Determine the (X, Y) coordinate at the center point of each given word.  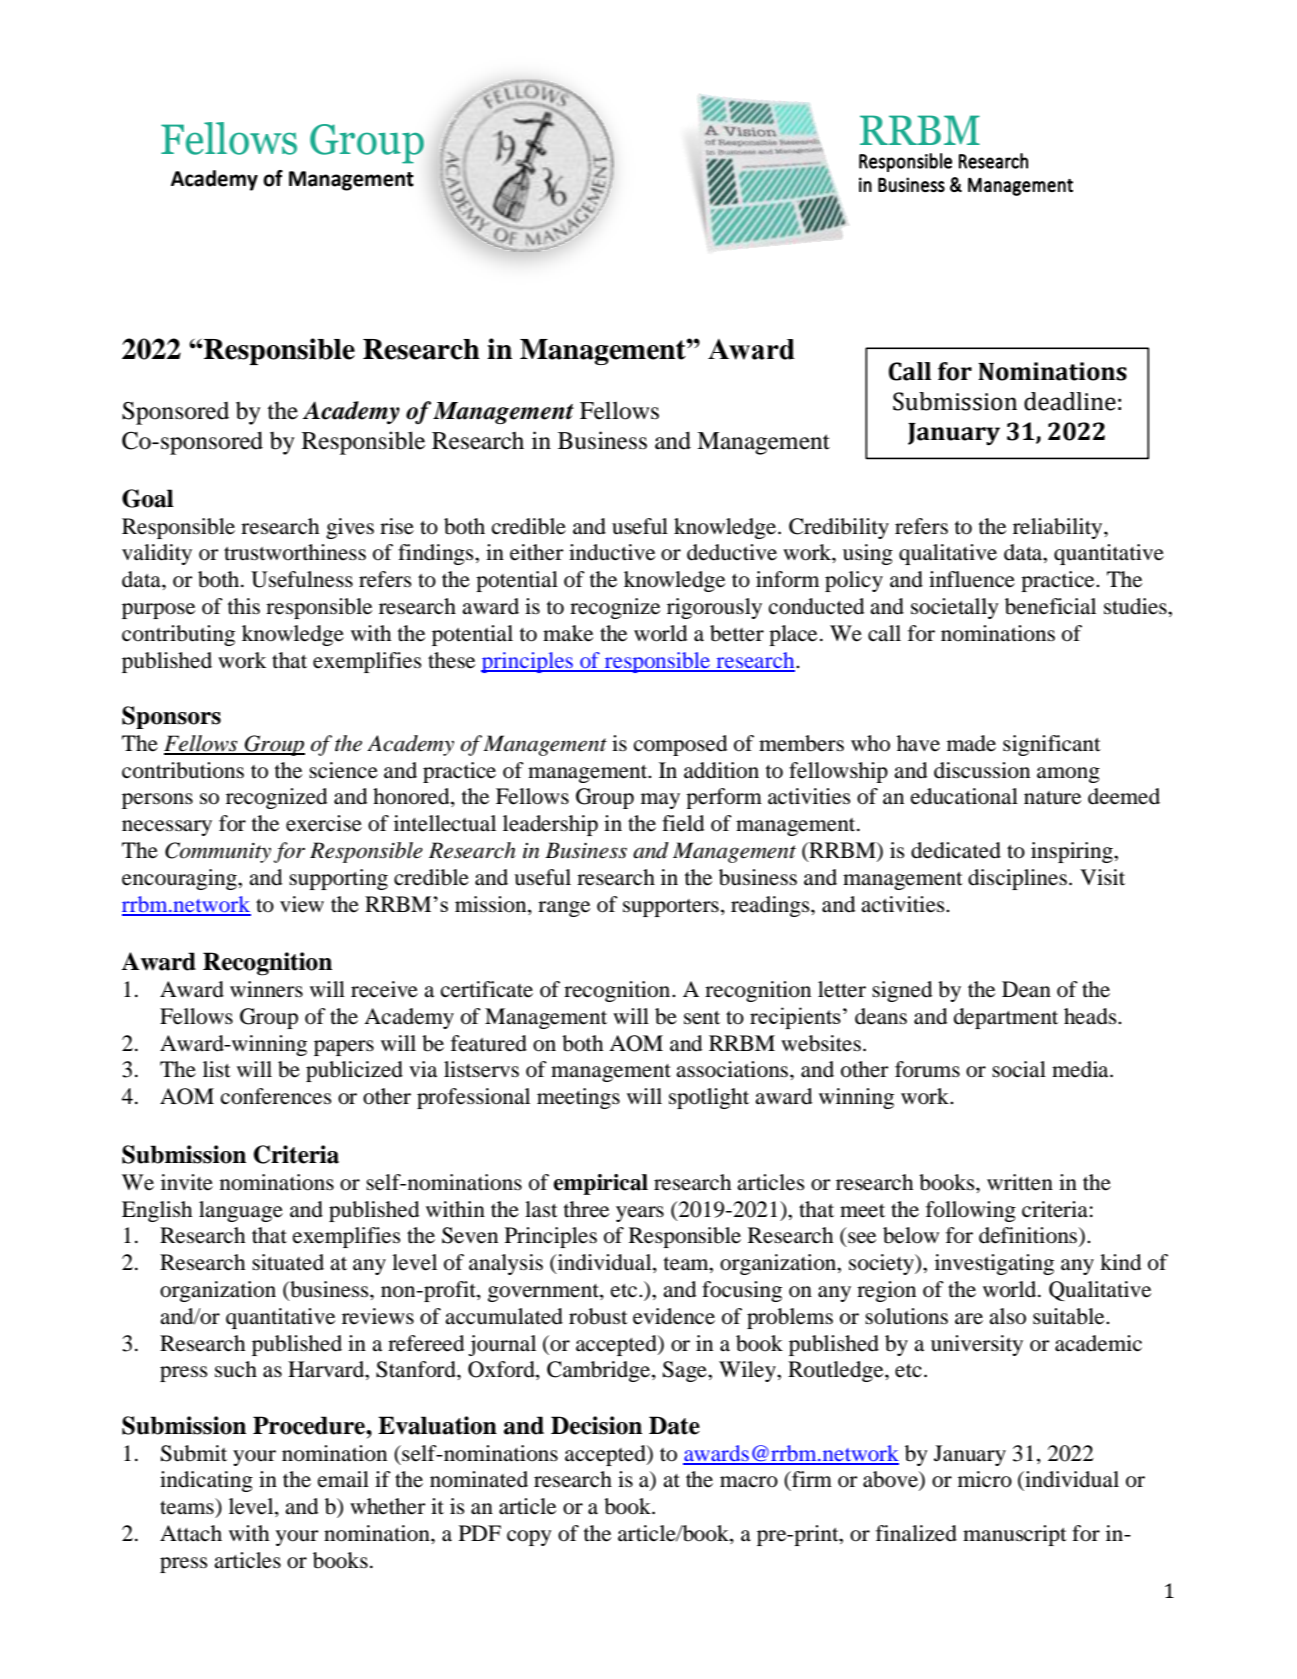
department (1006, 1018)
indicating (206, 1481)
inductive (612, 552)
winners (266, 989)
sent (702, 1018)
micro (985, 1479)
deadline (1070, 401)
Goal (148, 498)
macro (749, 1482)
